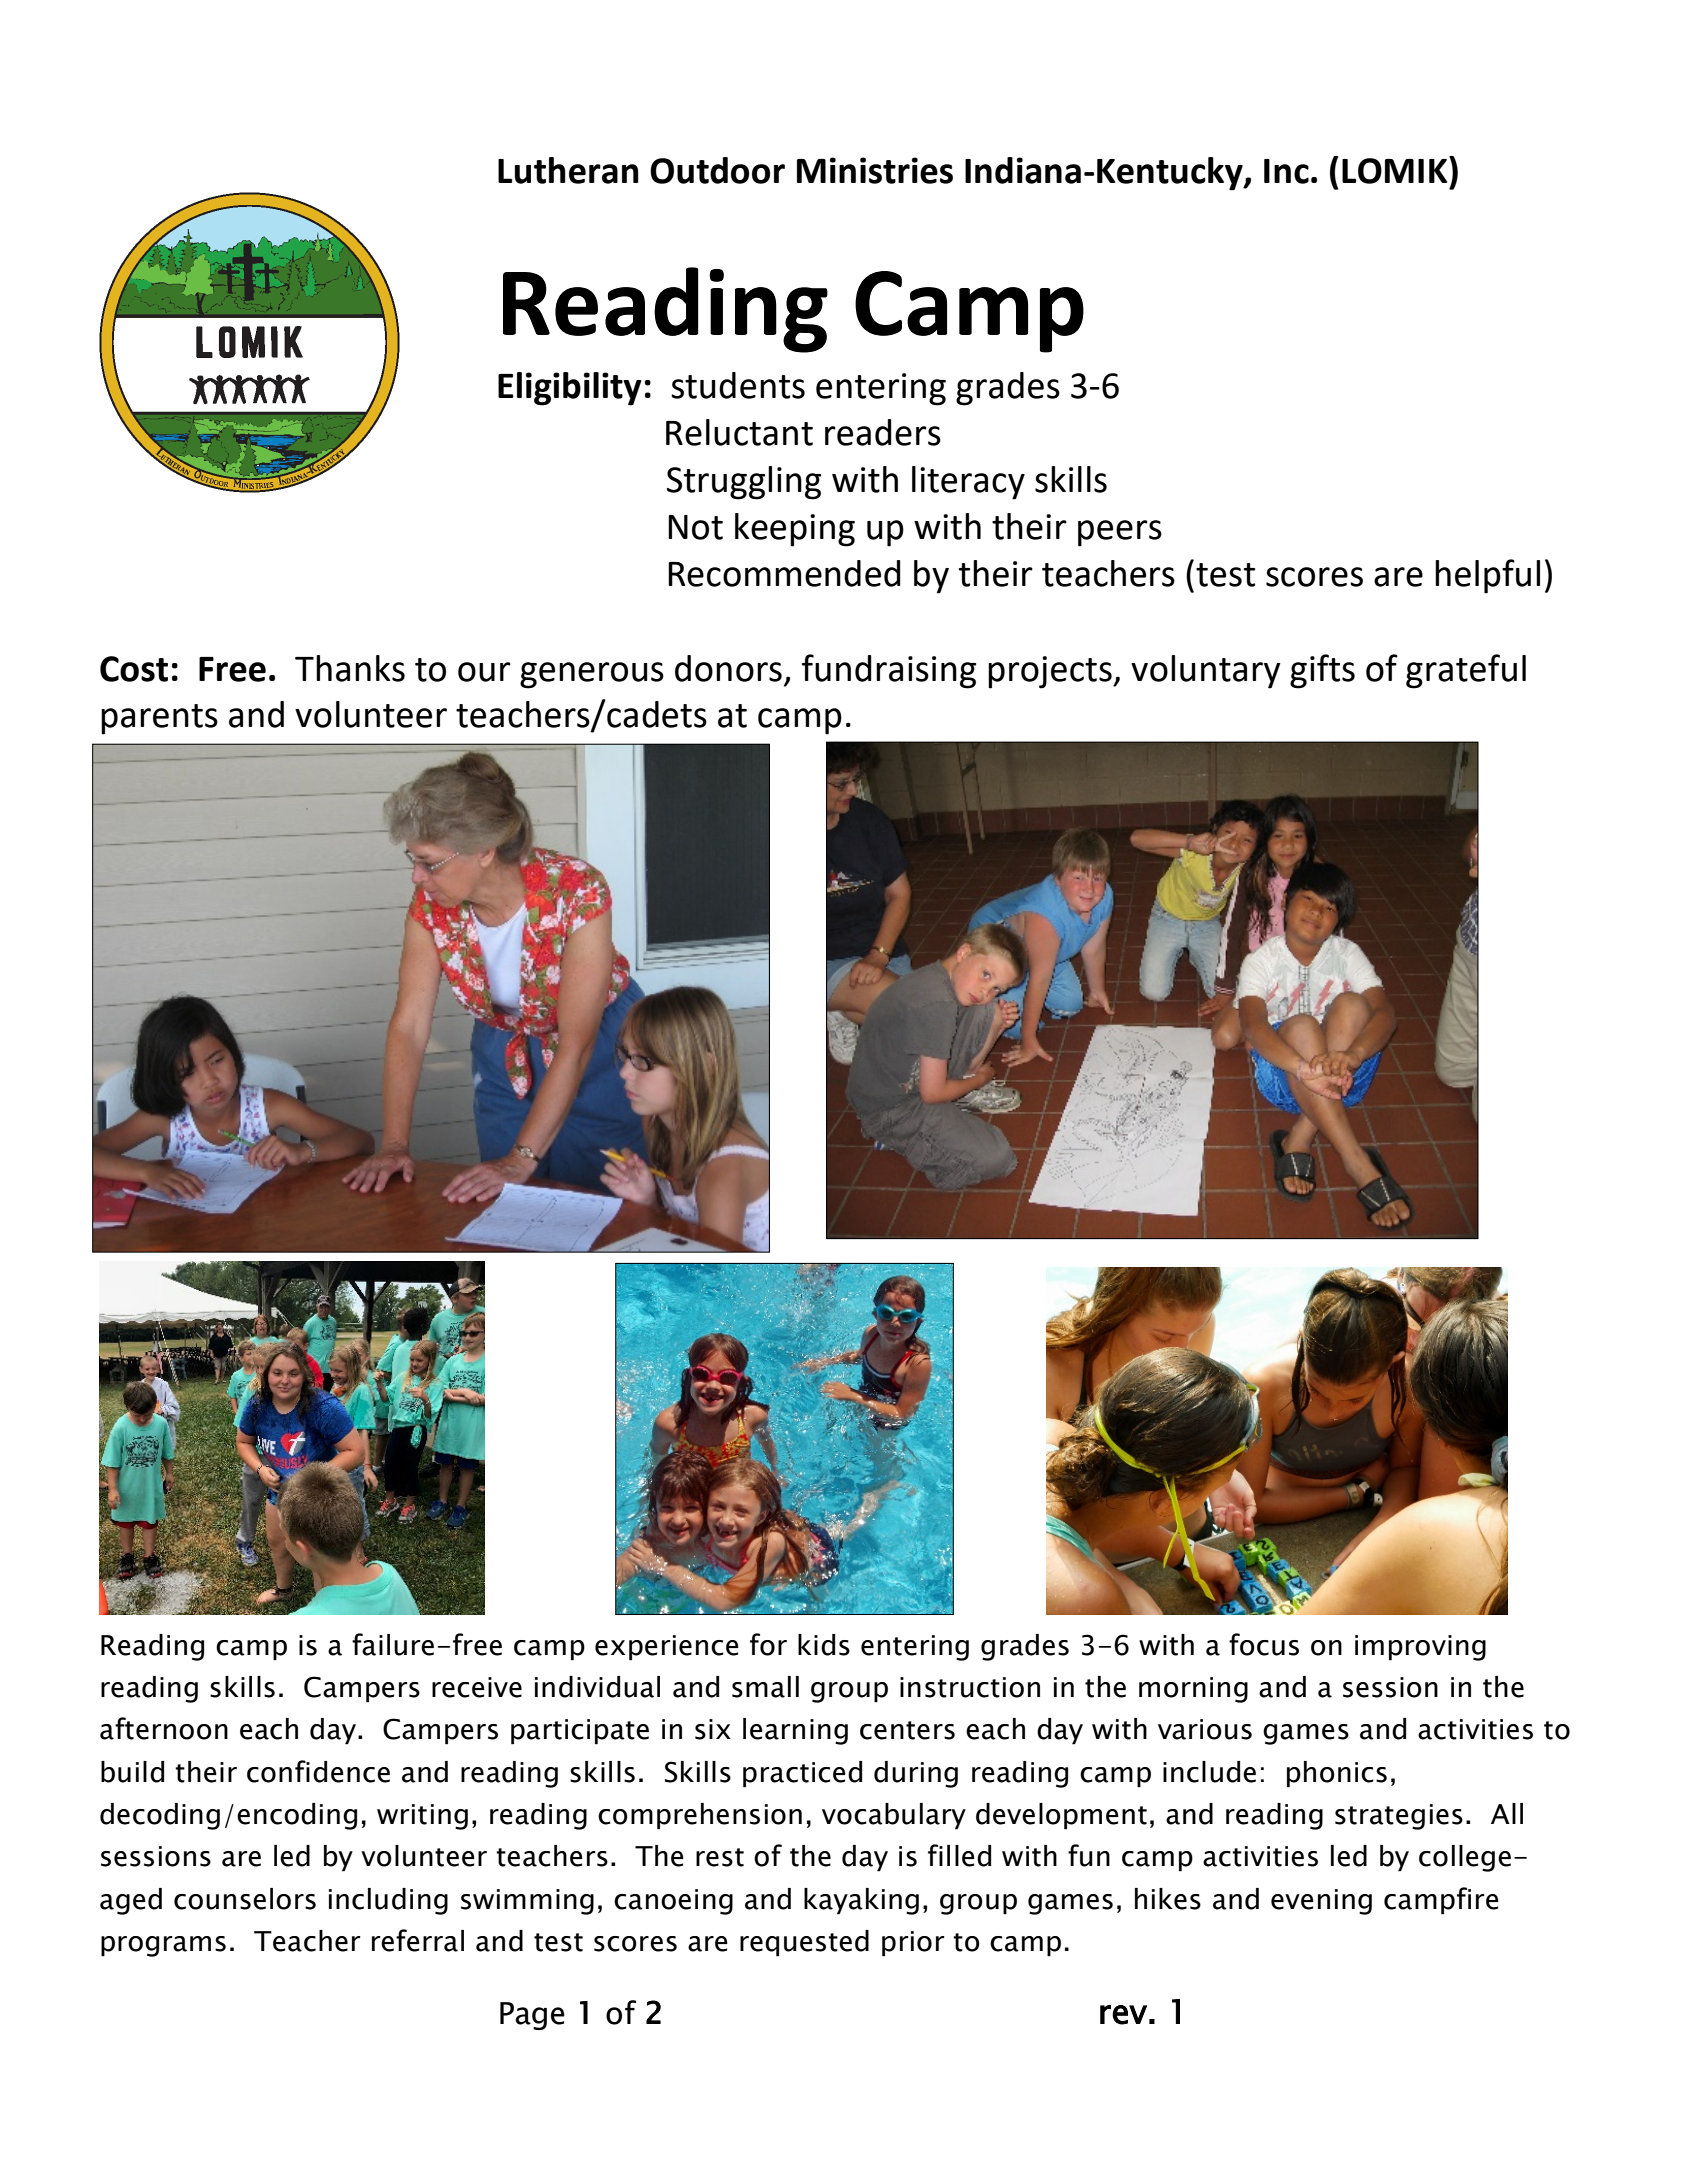 Image resolution: width=1687 pixels, height=2184 pixels. I want to click on evening, so click(1321, 1902).
